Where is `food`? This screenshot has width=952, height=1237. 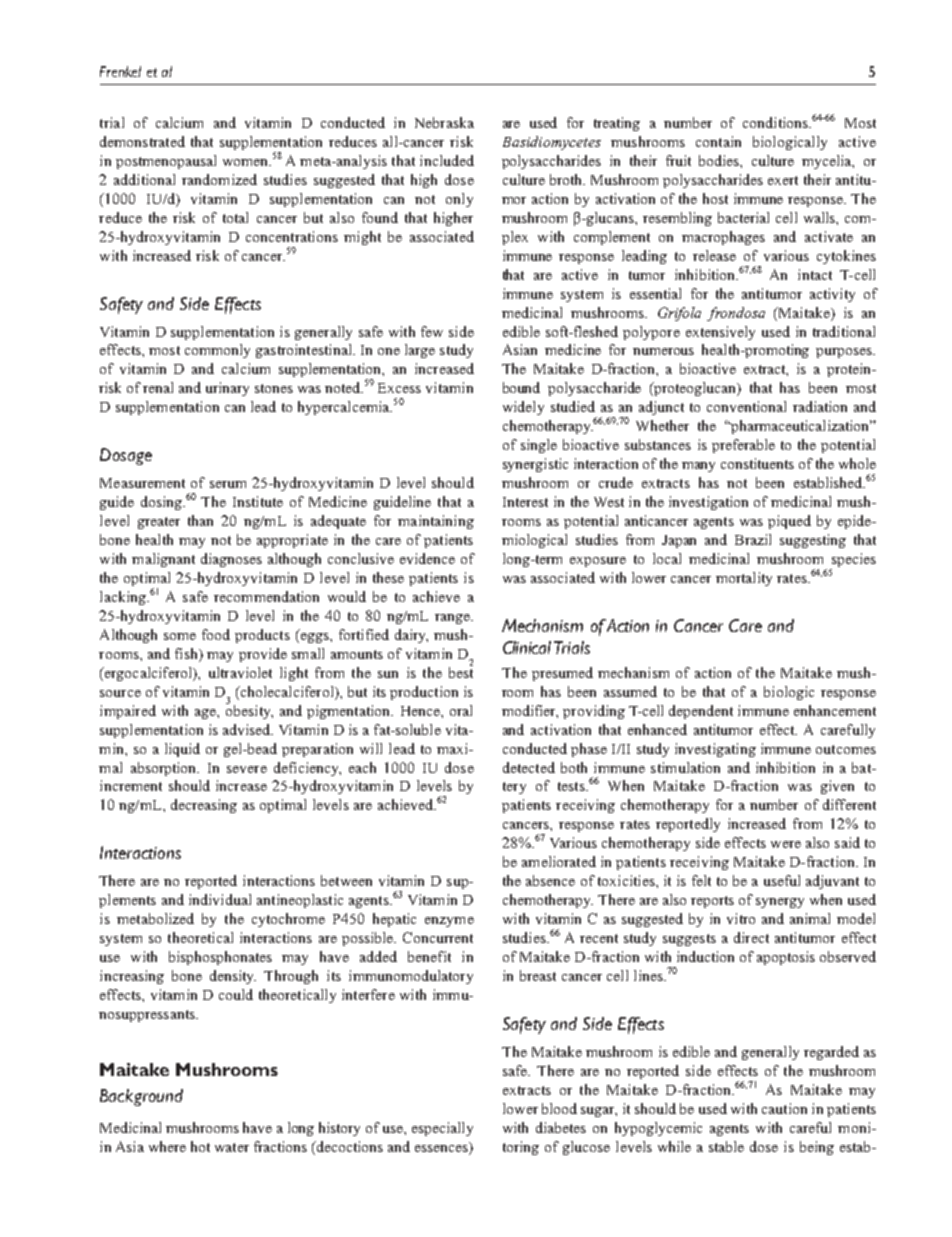 food is located at coordinates (216, 634).
